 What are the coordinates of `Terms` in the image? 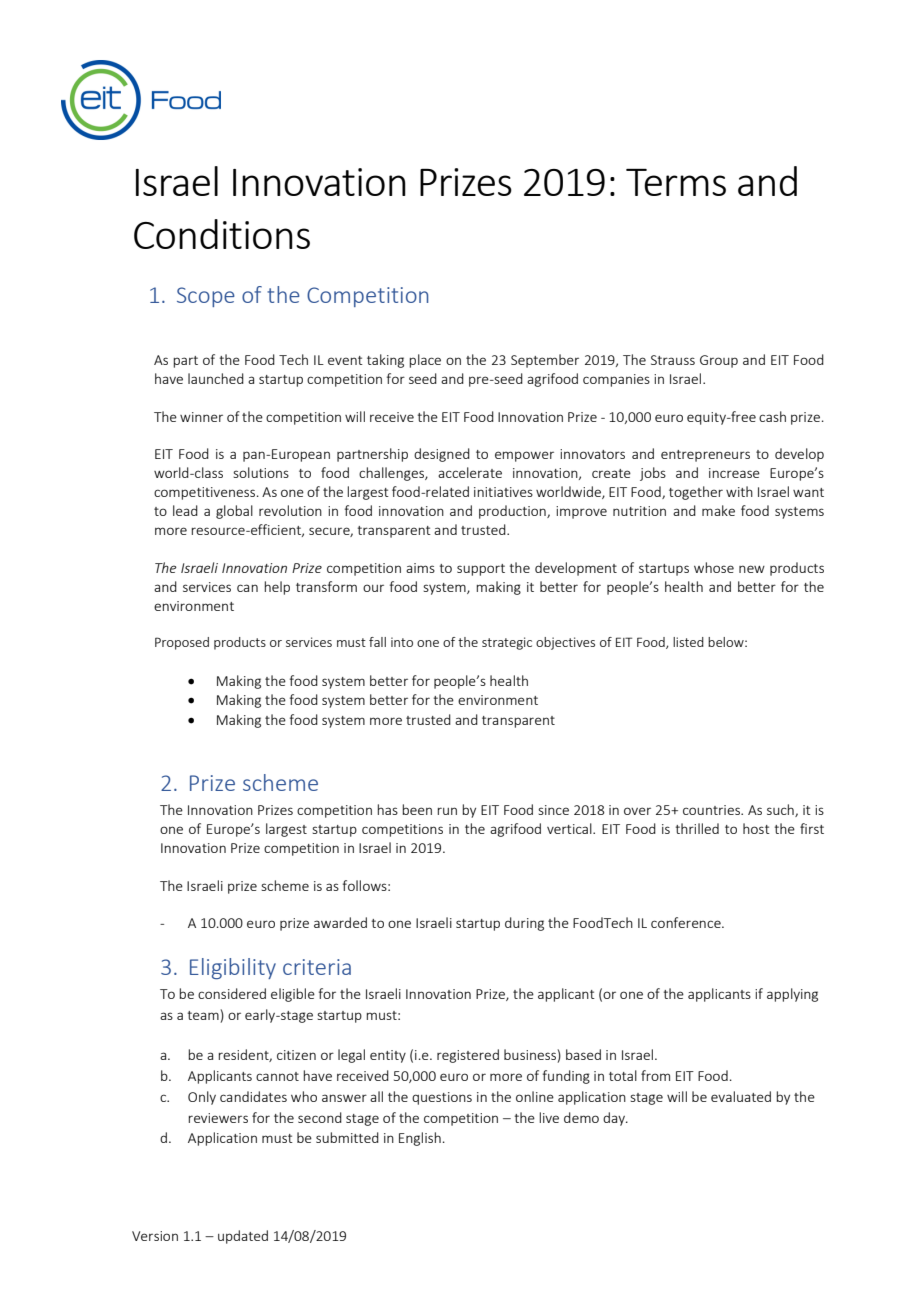 It's located at (676, 182).
